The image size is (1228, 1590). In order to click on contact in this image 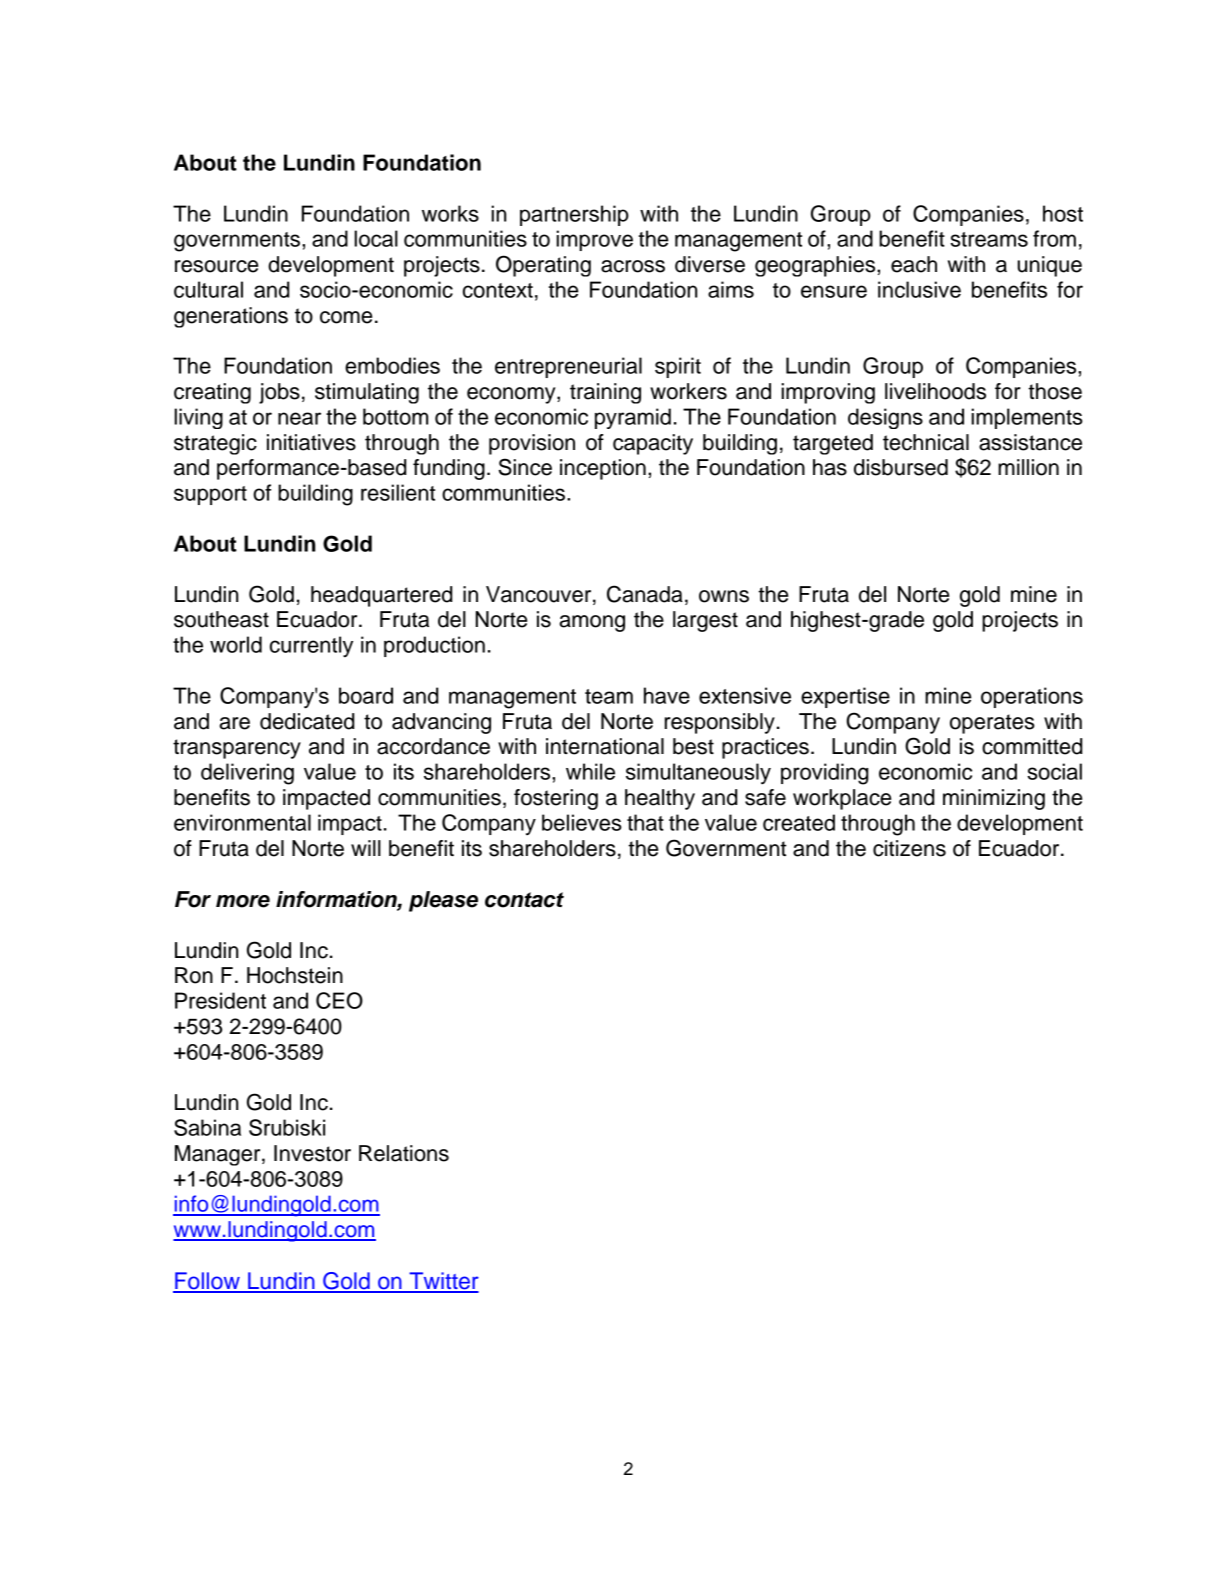, I will do `click(524, 900)`.
